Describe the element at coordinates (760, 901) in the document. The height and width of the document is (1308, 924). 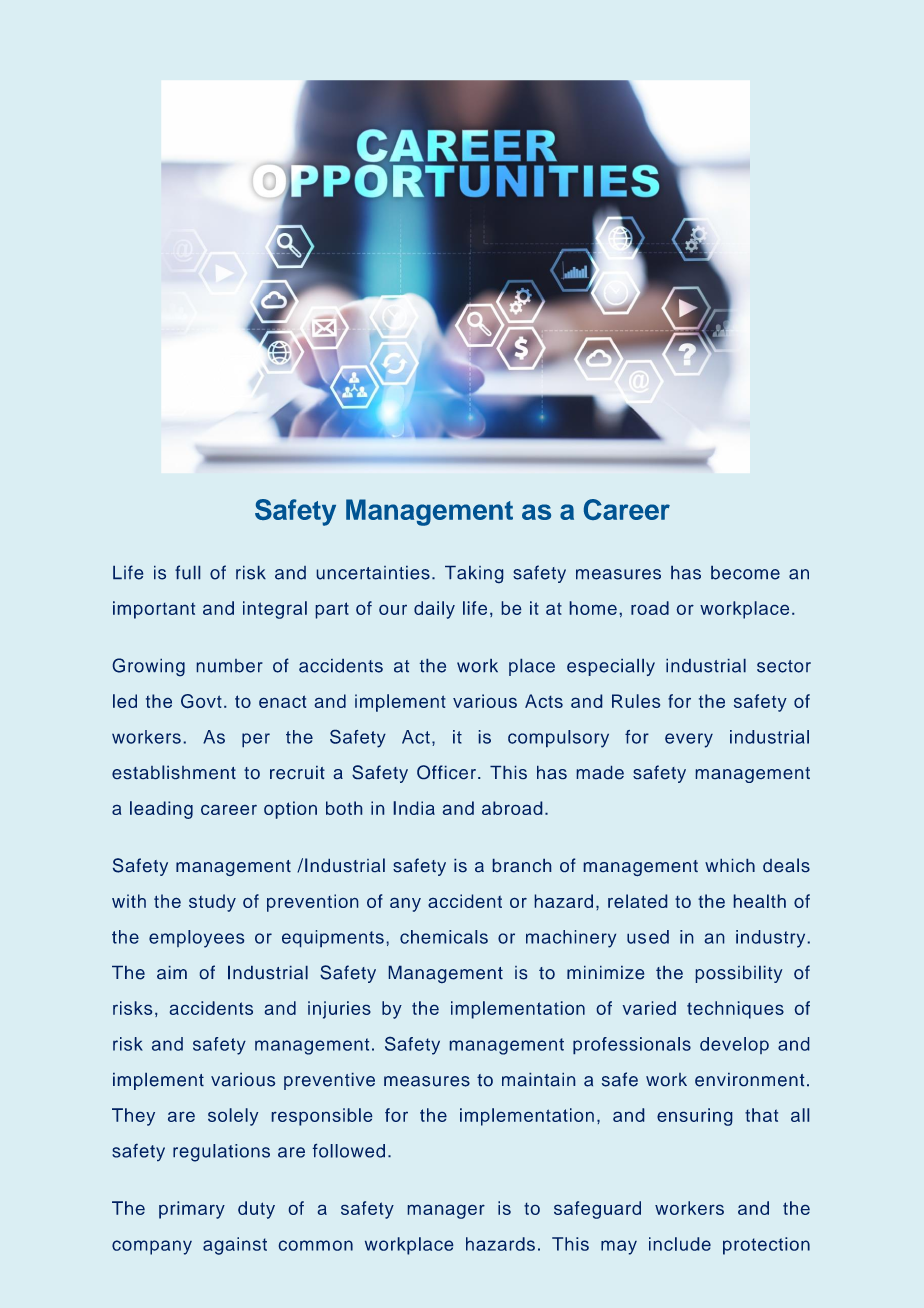
I see `health` at that location.
